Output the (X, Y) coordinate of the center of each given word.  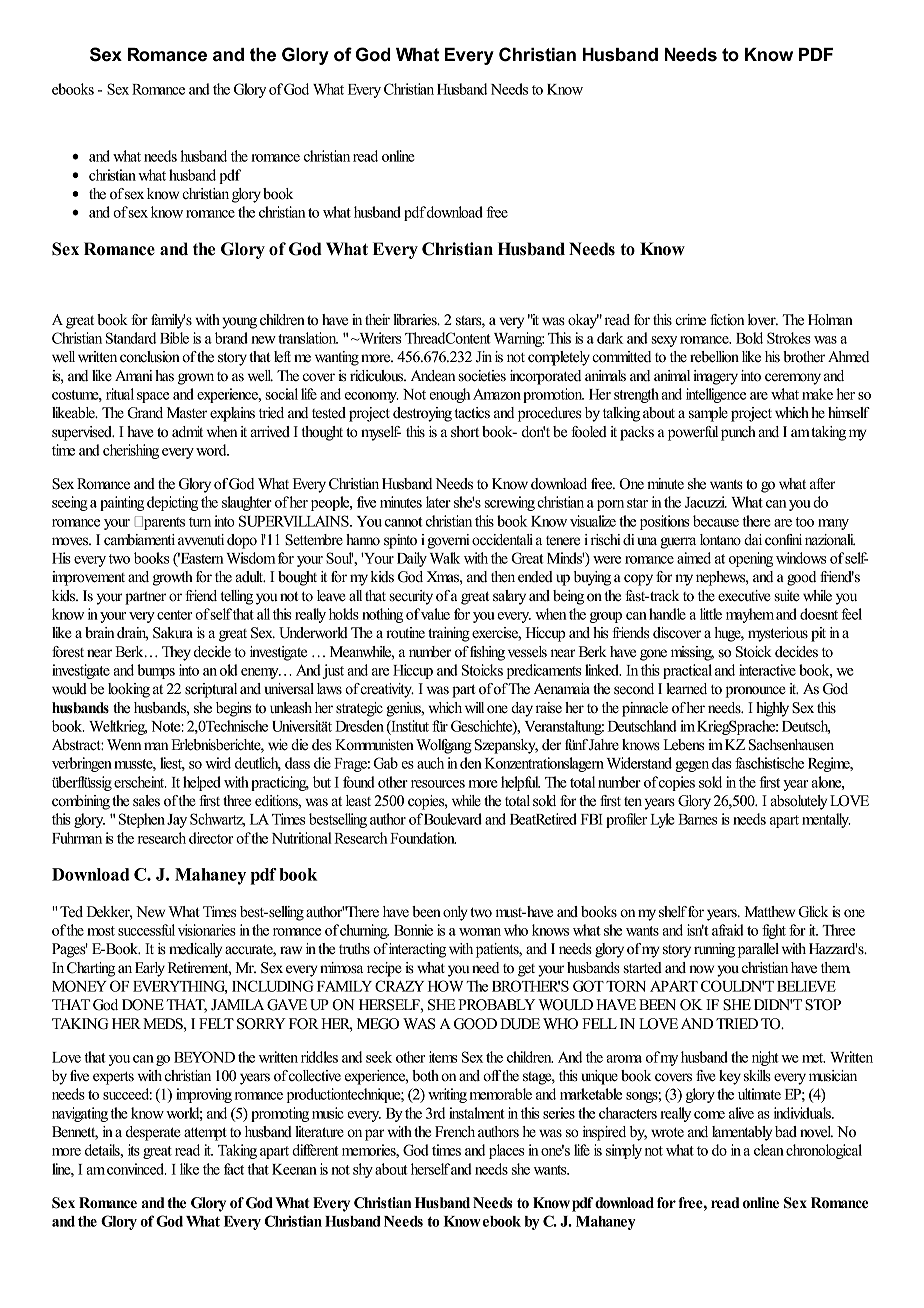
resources (438, 784)
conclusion (150, 357)
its (134, 1150)
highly (772, 709)
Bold (749, 338)
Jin (484, 357)
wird (218, 763)
